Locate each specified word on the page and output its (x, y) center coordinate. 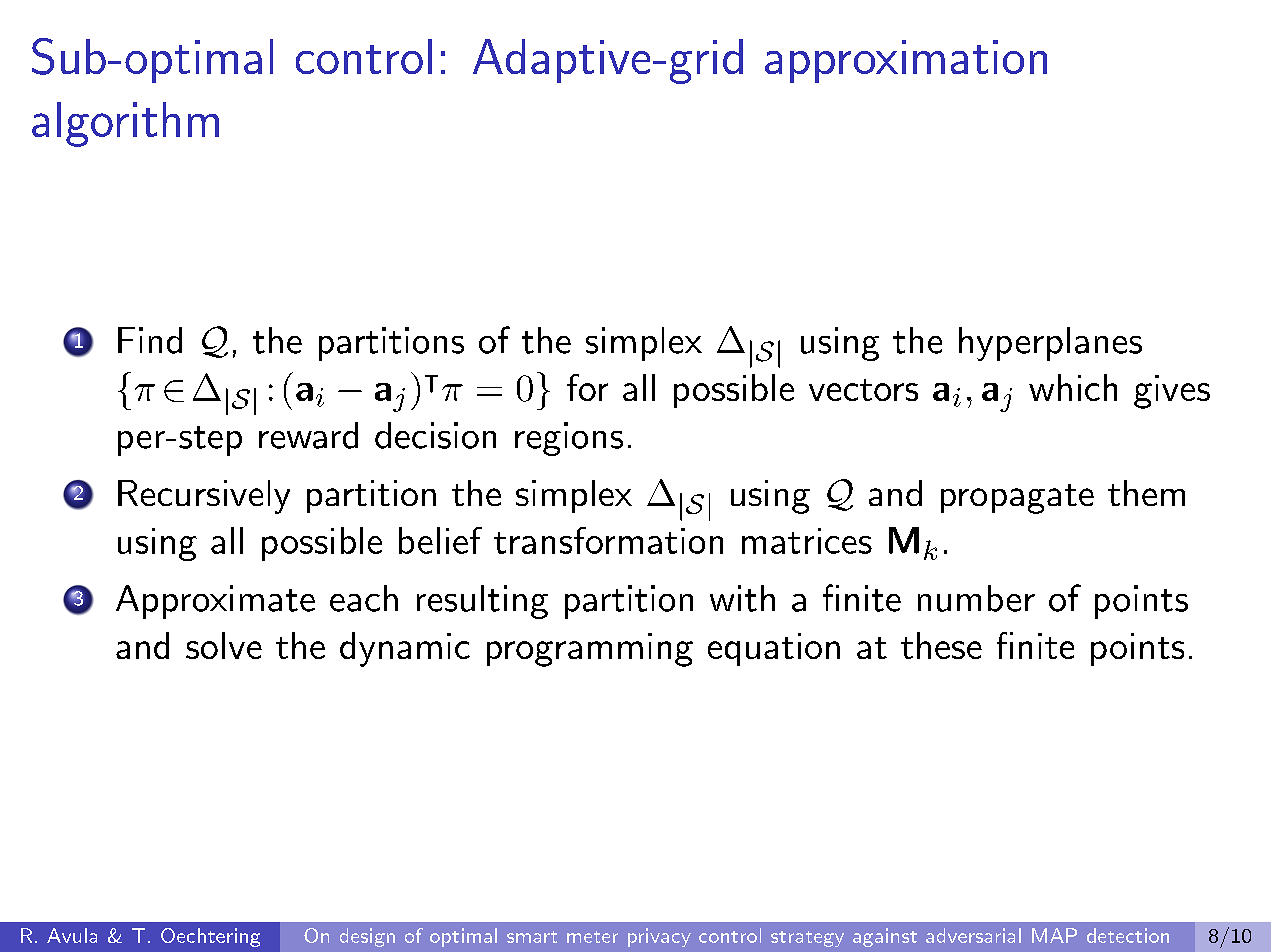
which (1073, 387)
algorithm (125, 124)
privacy (659, 937)
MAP (1054, 935)
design (367, 937)
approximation (906, 61)
